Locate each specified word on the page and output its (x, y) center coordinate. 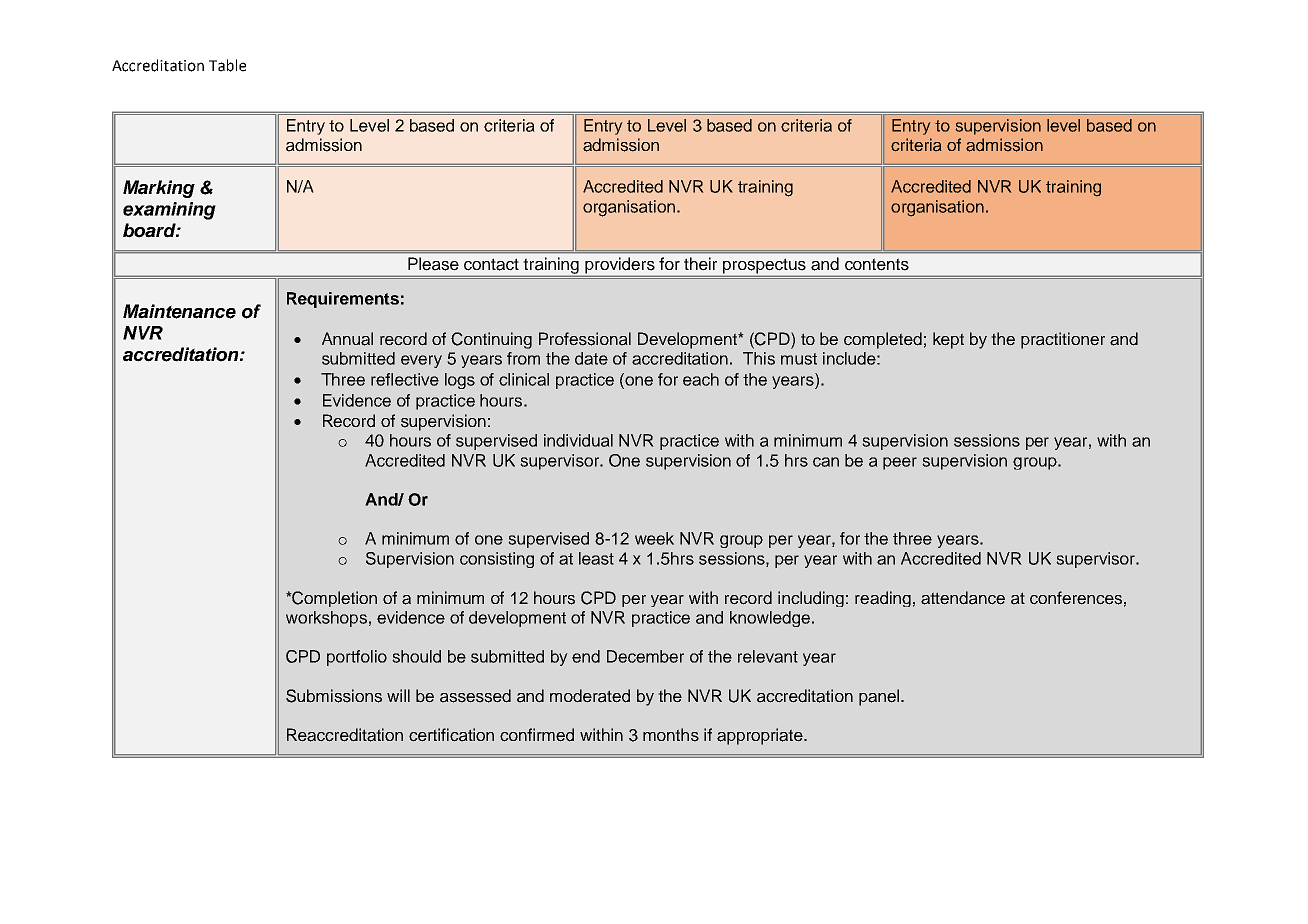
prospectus (764, 267)
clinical (524, 379)
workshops (326, 619)
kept (948, 340)
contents (877, 264)
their (700, 264)
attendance (963, 598)
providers (620, 265)
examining (169, 211)
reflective (405, 379)
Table (227, 65)
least (596, 558)
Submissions (334, 696)
